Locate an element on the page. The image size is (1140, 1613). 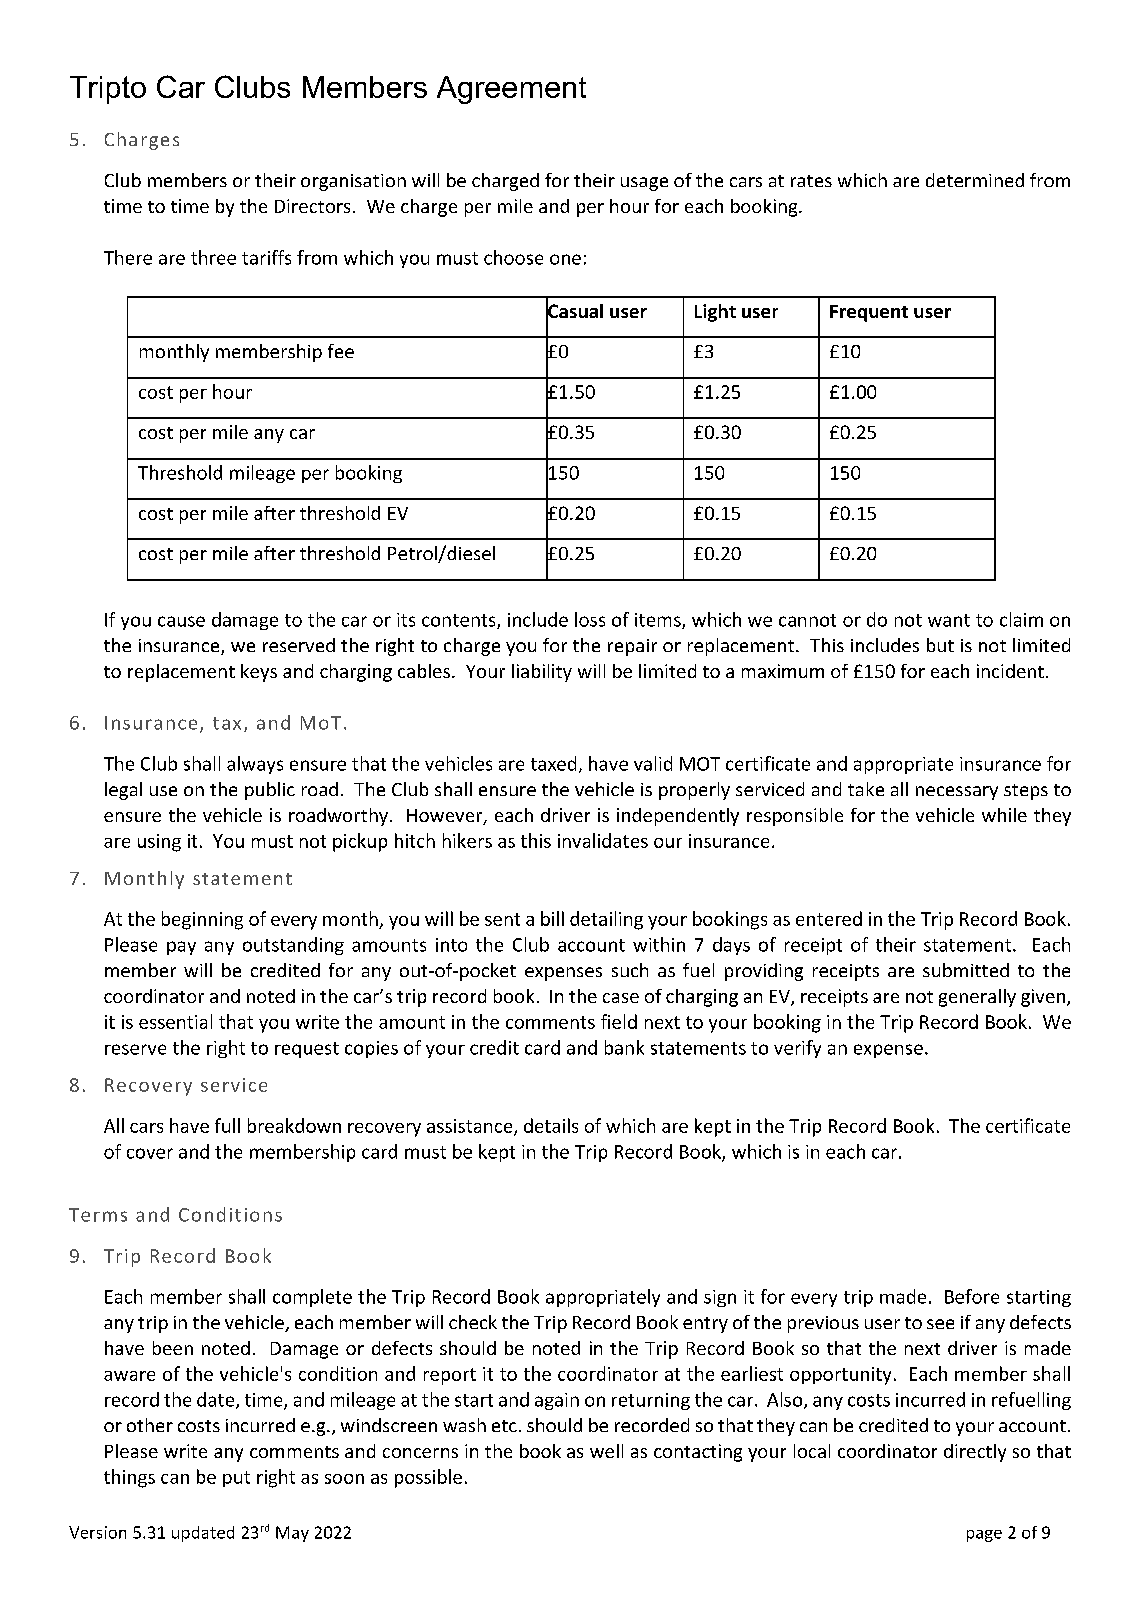
using is located at coordinates (159, 843).
